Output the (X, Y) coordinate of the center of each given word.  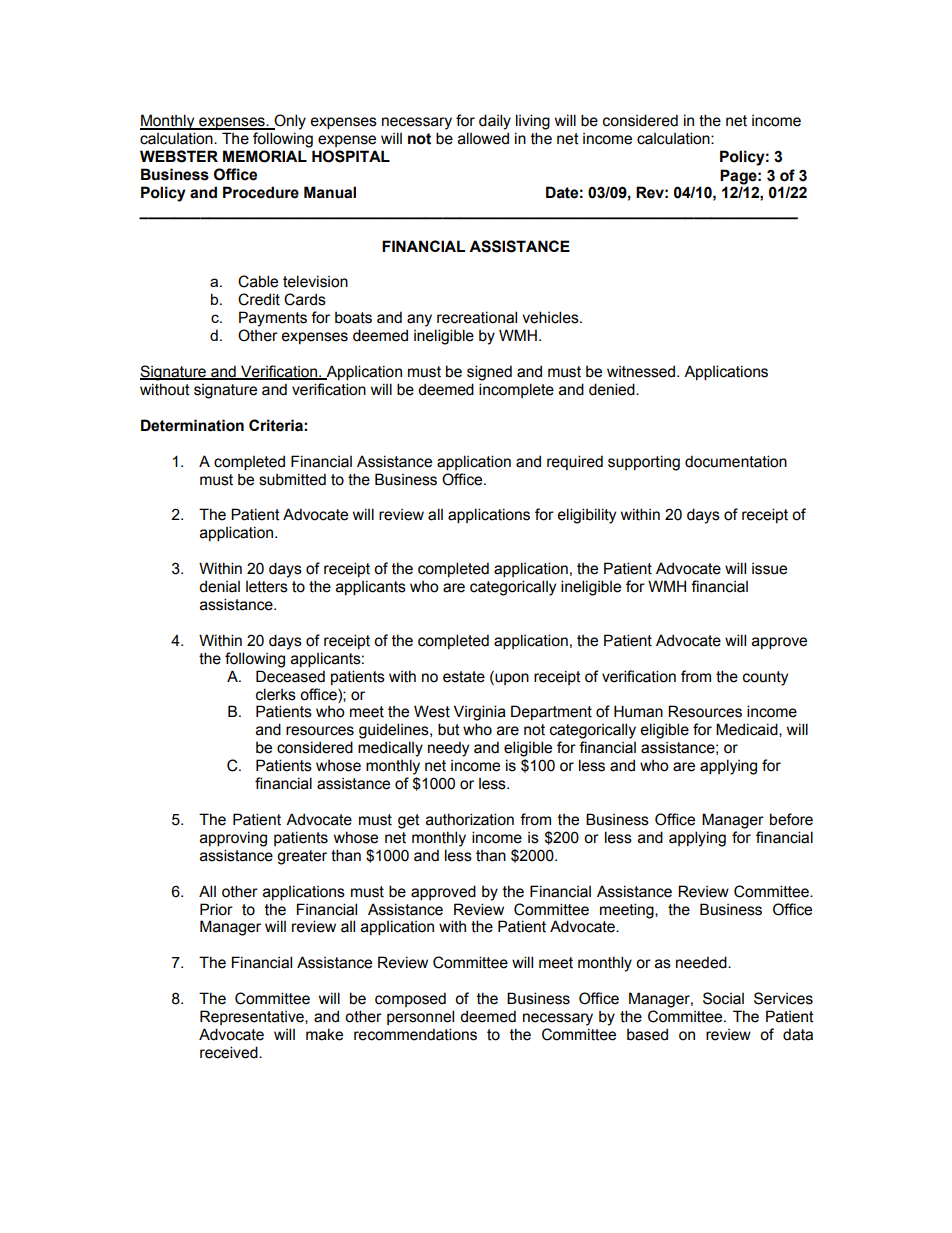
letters (267, 587)
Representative (253, 1017)
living (533, 122)
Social (723, 998)
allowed (483, 138)
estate (464, 677)
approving (233, 839)
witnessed (642, 371)
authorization (470, 819)
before (791, 819)
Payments (273, 319)
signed (489, 373)
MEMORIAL (265, 156)
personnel (420, 1017)
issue (769, 569)
